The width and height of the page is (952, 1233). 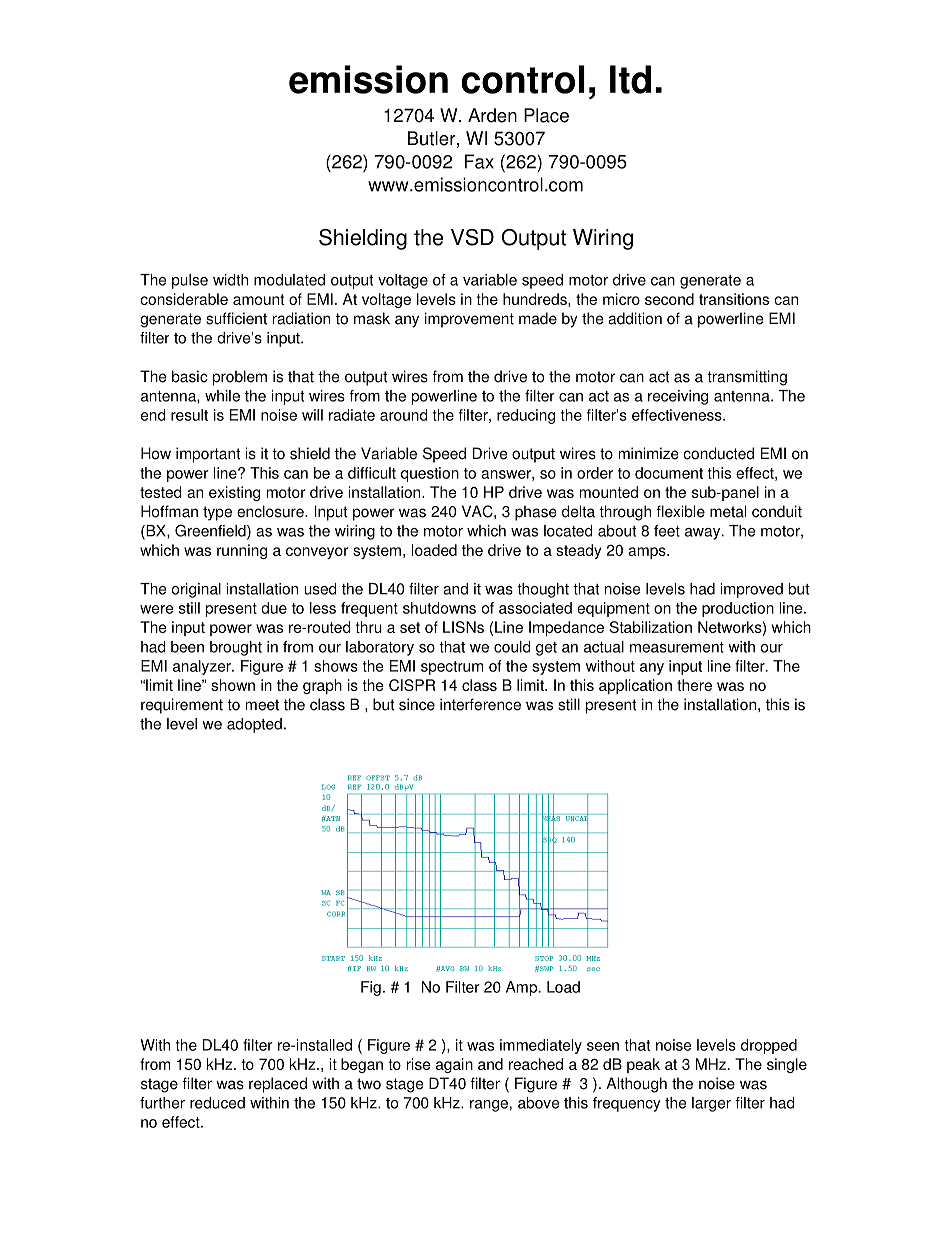 What do you see at coordinates (492, 115) in the page?
I see `Arden` at bounding box center [492, 115].
